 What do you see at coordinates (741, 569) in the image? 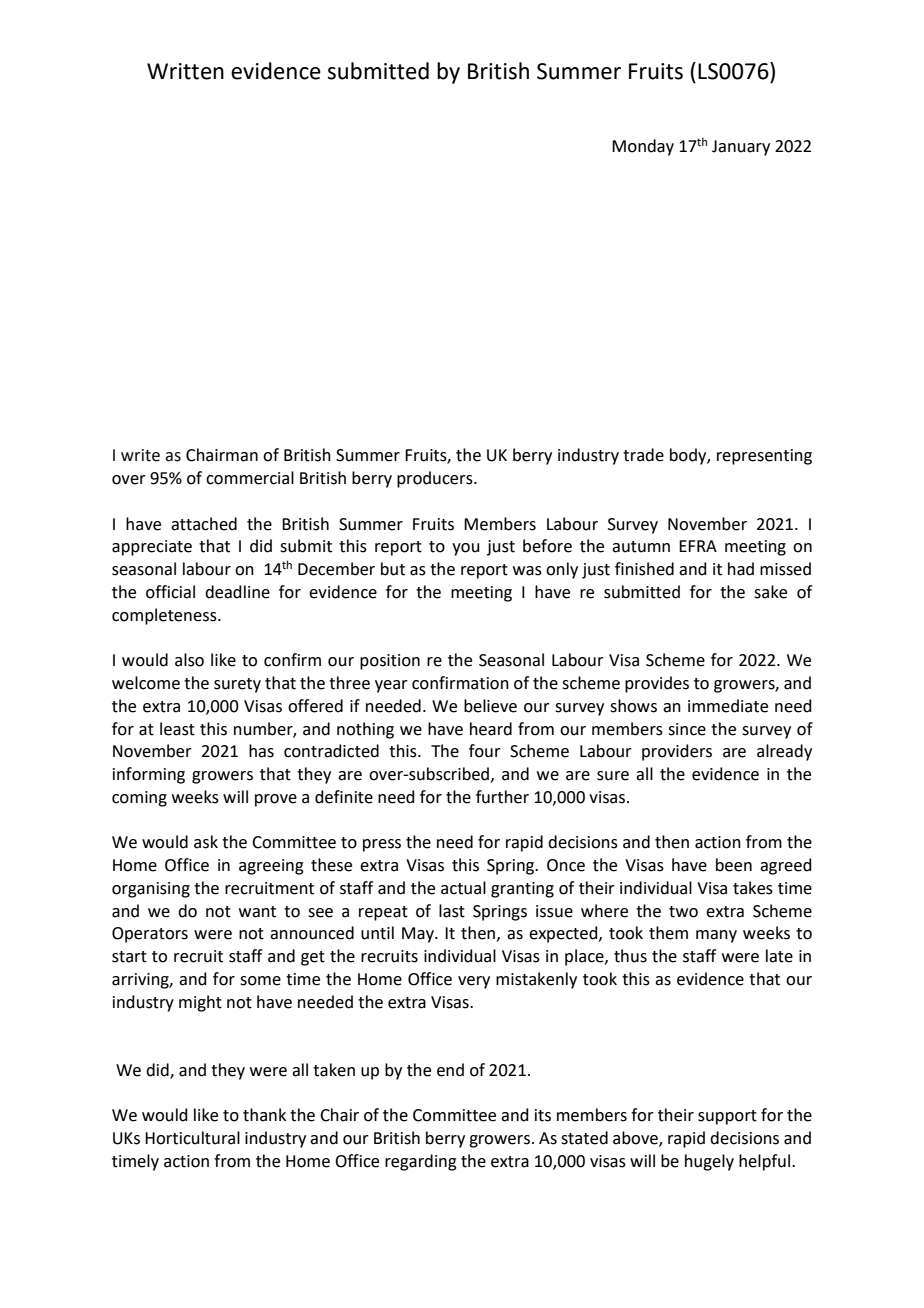
I see `had` at bounding box center [741, 569].
